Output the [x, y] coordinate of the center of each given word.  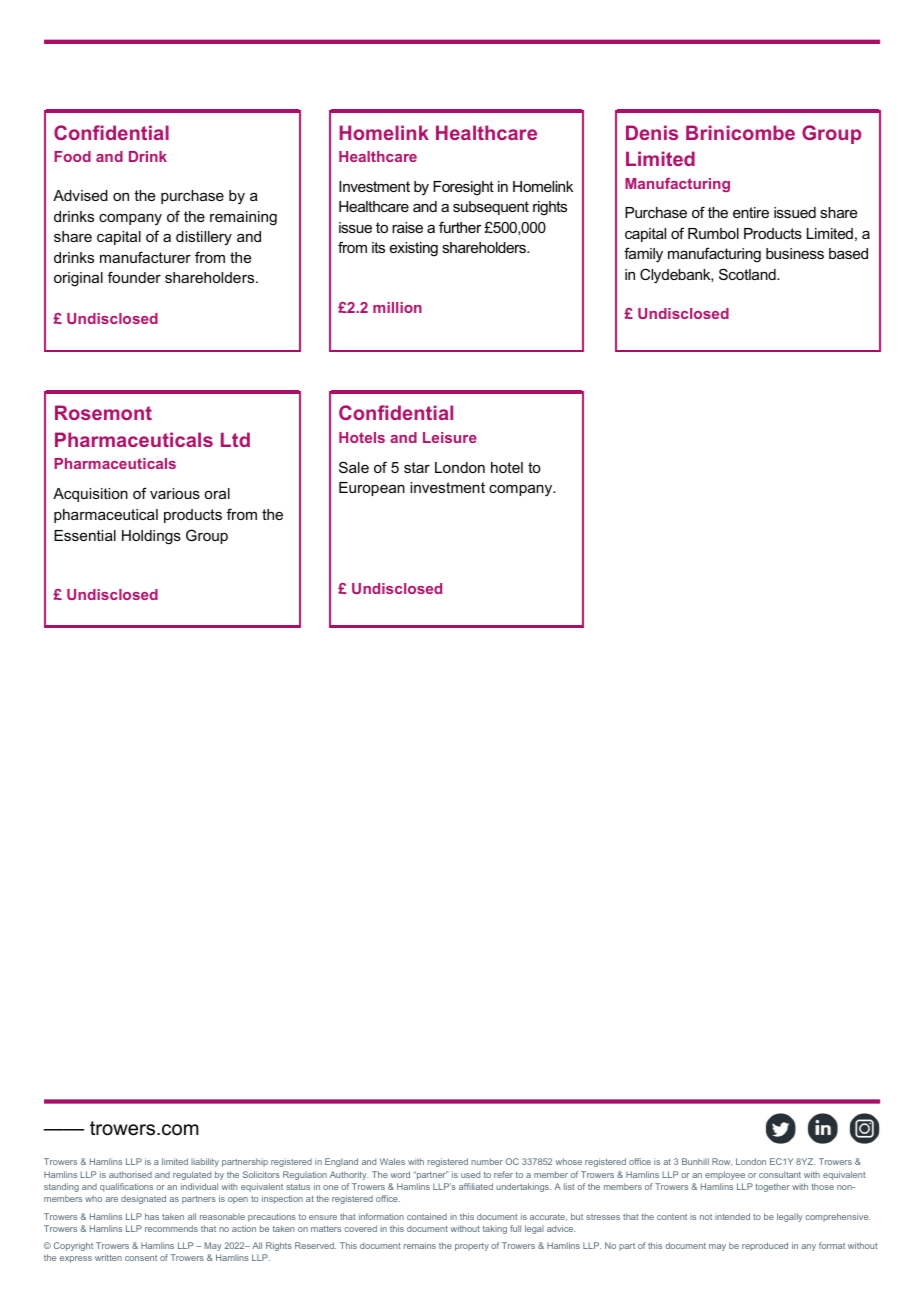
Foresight [463, 188]
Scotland [748, 274]
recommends [171, 1228]
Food [72, 156]
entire [751, 212]
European [372, 489]
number [487, 1161]
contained [427, 1216]
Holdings [151, 537]
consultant [780, 1174]
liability [205, 1162]
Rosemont [103, 412]
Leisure [450, 437]
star [417, 467]
